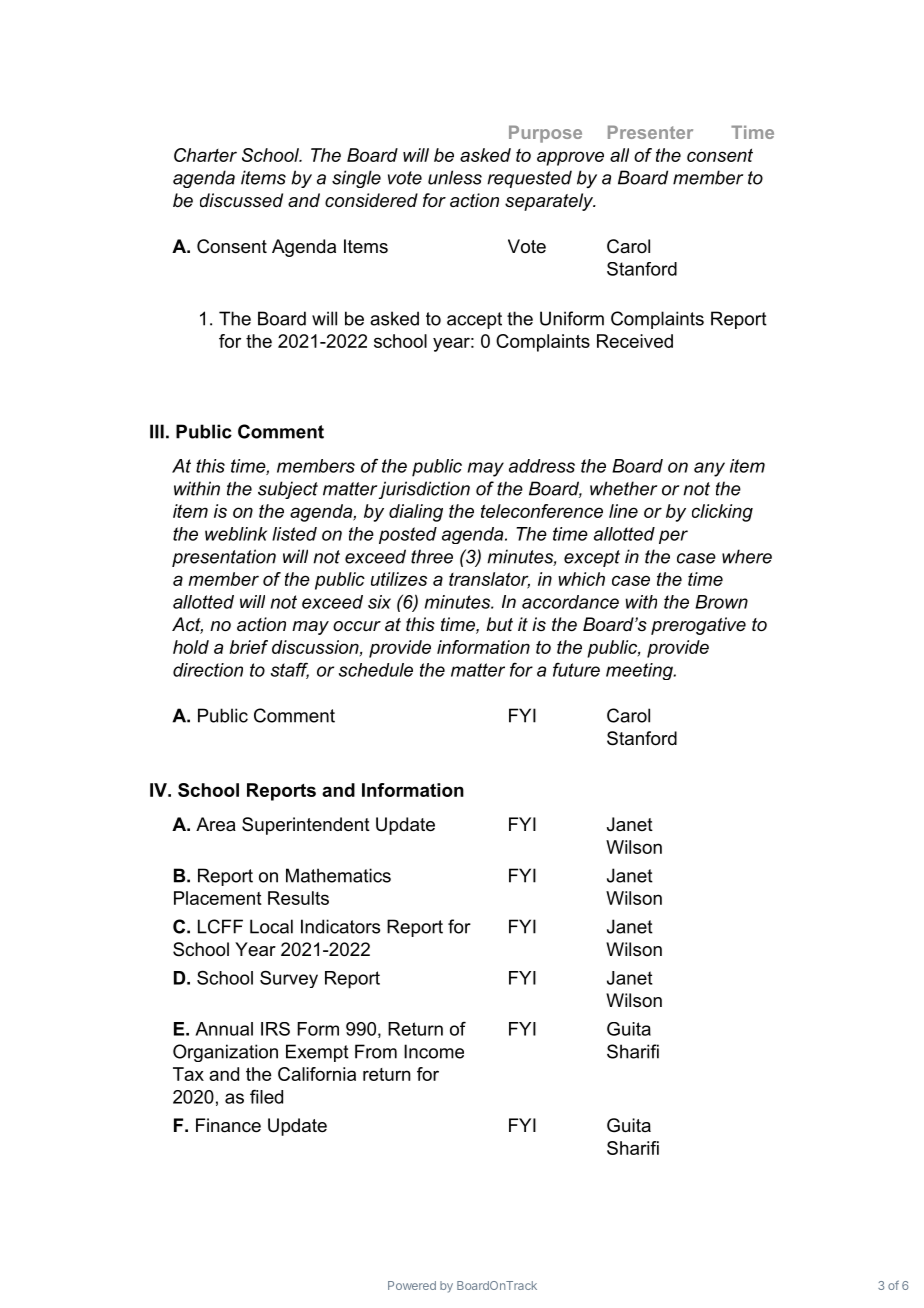 The image size is (924, 1308). I want to click on meeting, so click(640, 671).
